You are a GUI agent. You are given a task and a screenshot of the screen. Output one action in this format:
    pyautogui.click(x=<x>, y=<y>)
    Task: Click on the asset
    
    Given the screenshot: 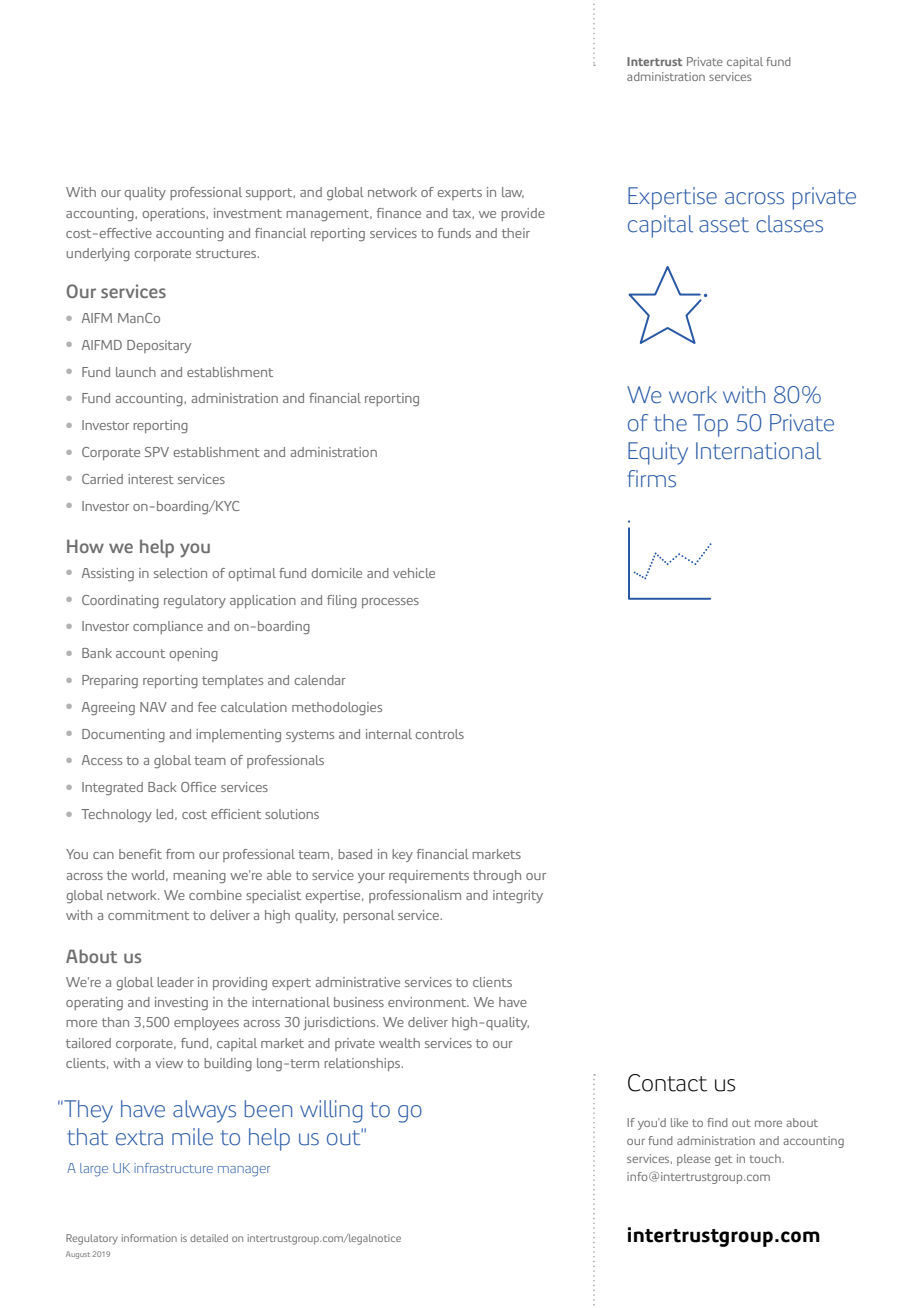 What is the action you would take?
    pyautogui.click(x=724, y=225)
